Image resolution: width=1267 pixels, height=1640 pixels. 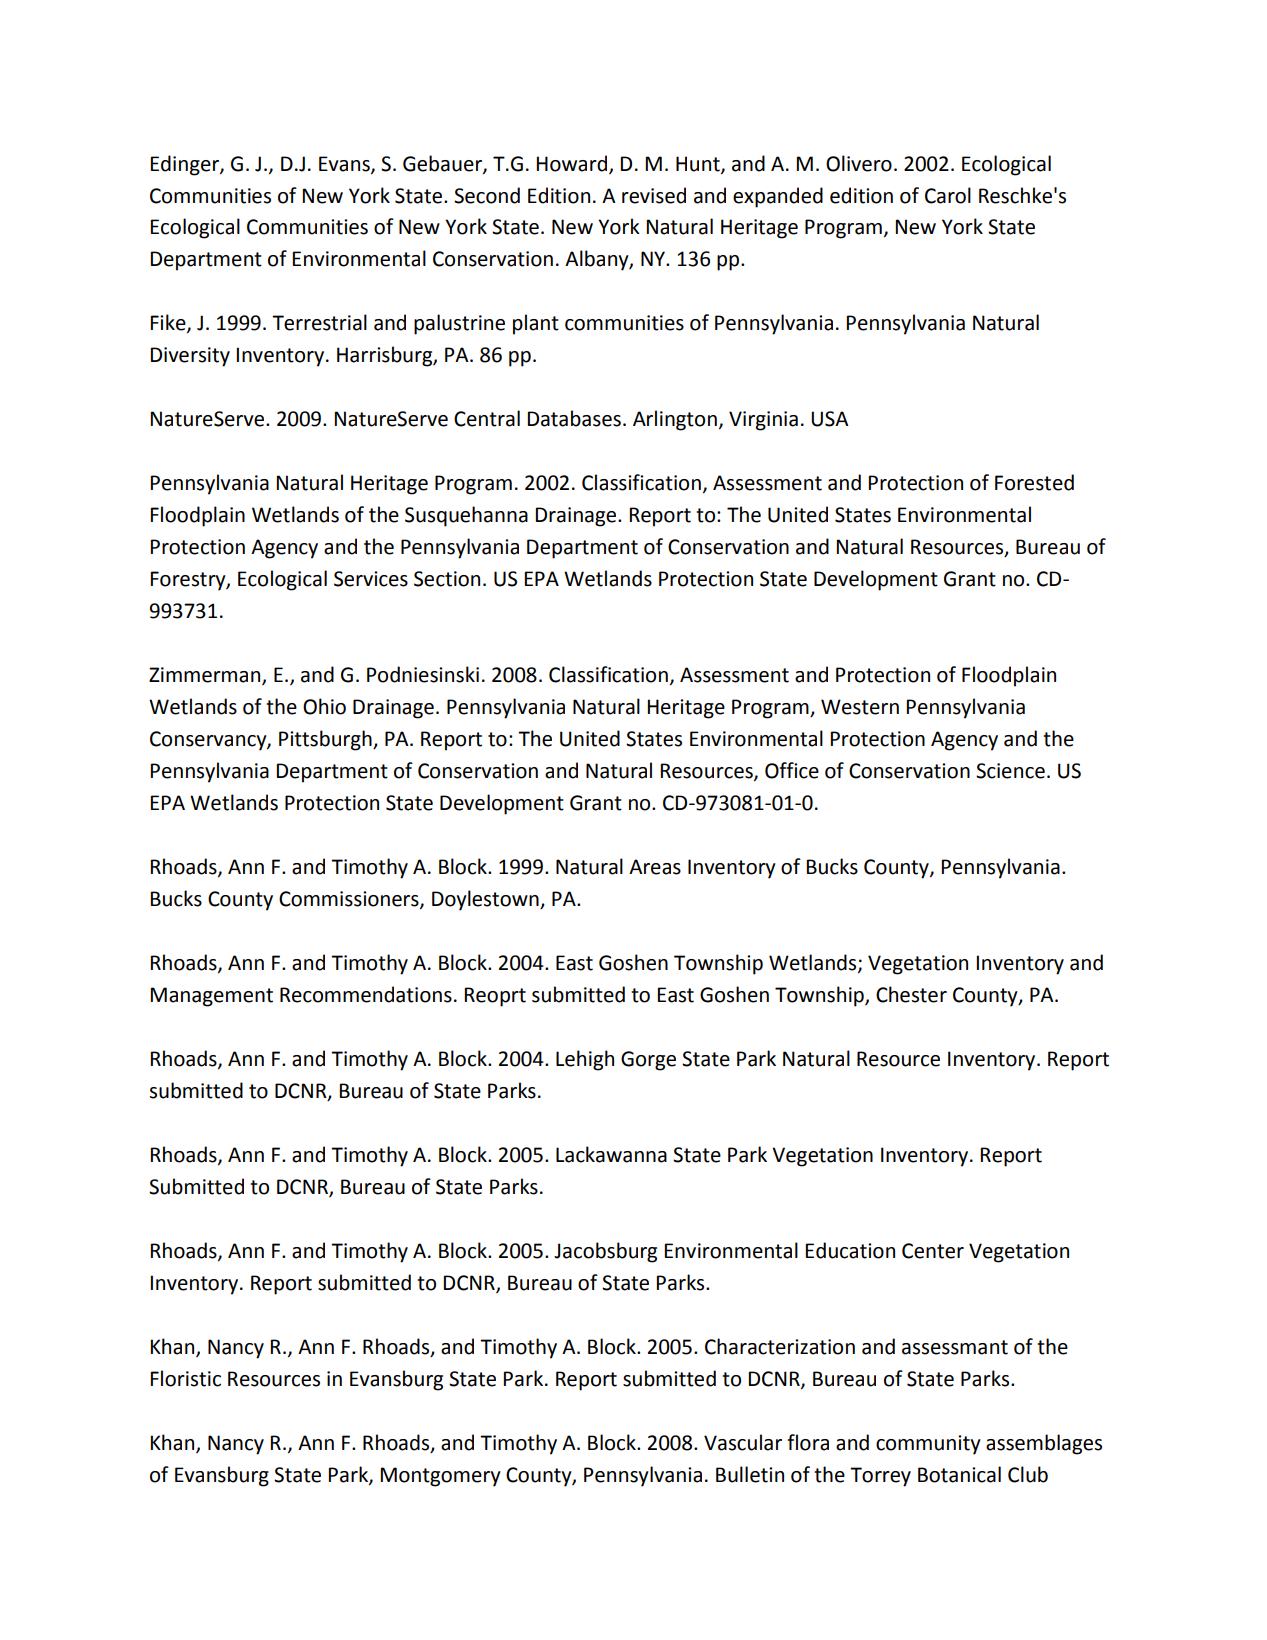 I want to click on Carol, so click(x=948, y=195).
